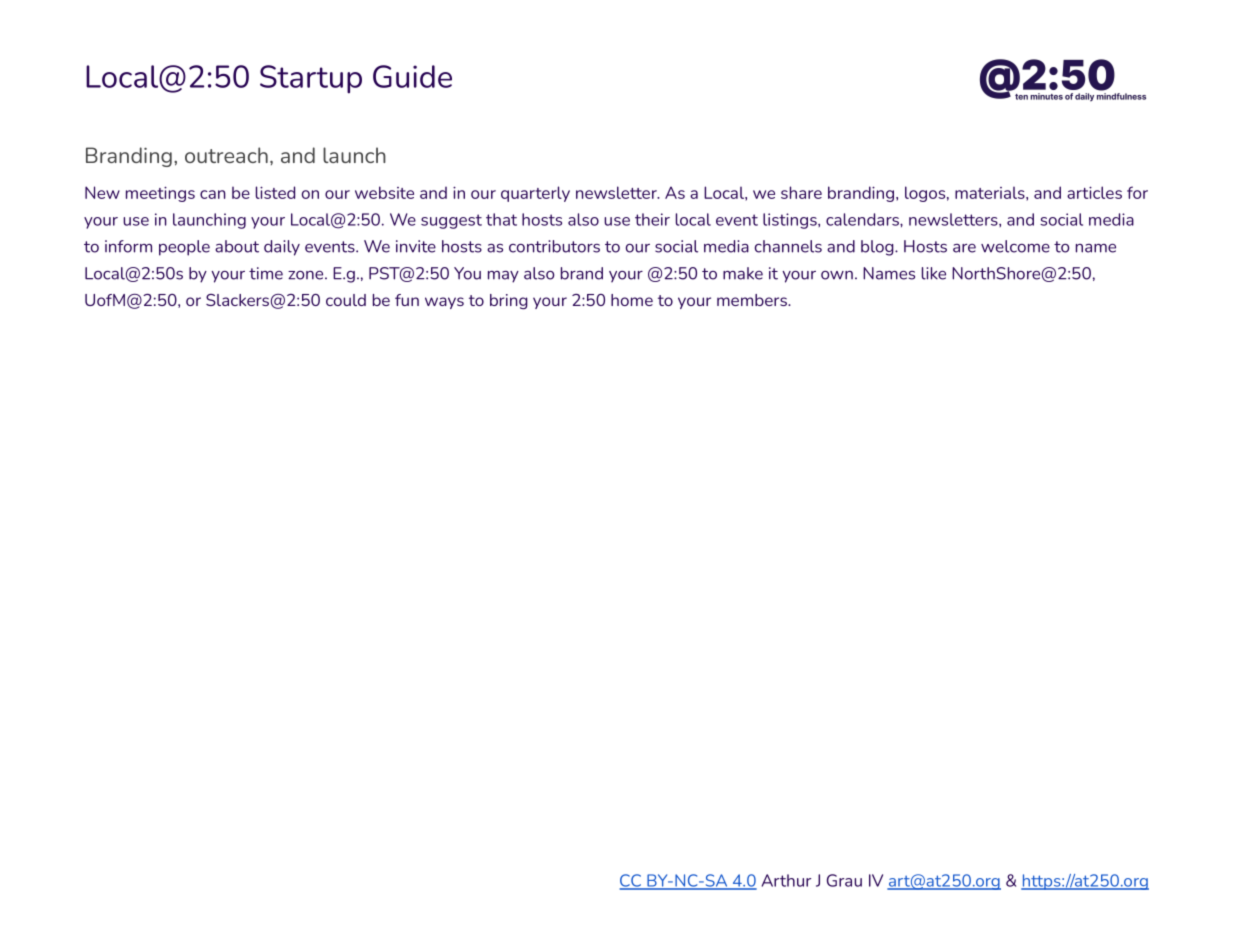 The image size is (1233, 952). Describe the element at coordinates (311, 79) in the document. I see `Startup` at that location.
